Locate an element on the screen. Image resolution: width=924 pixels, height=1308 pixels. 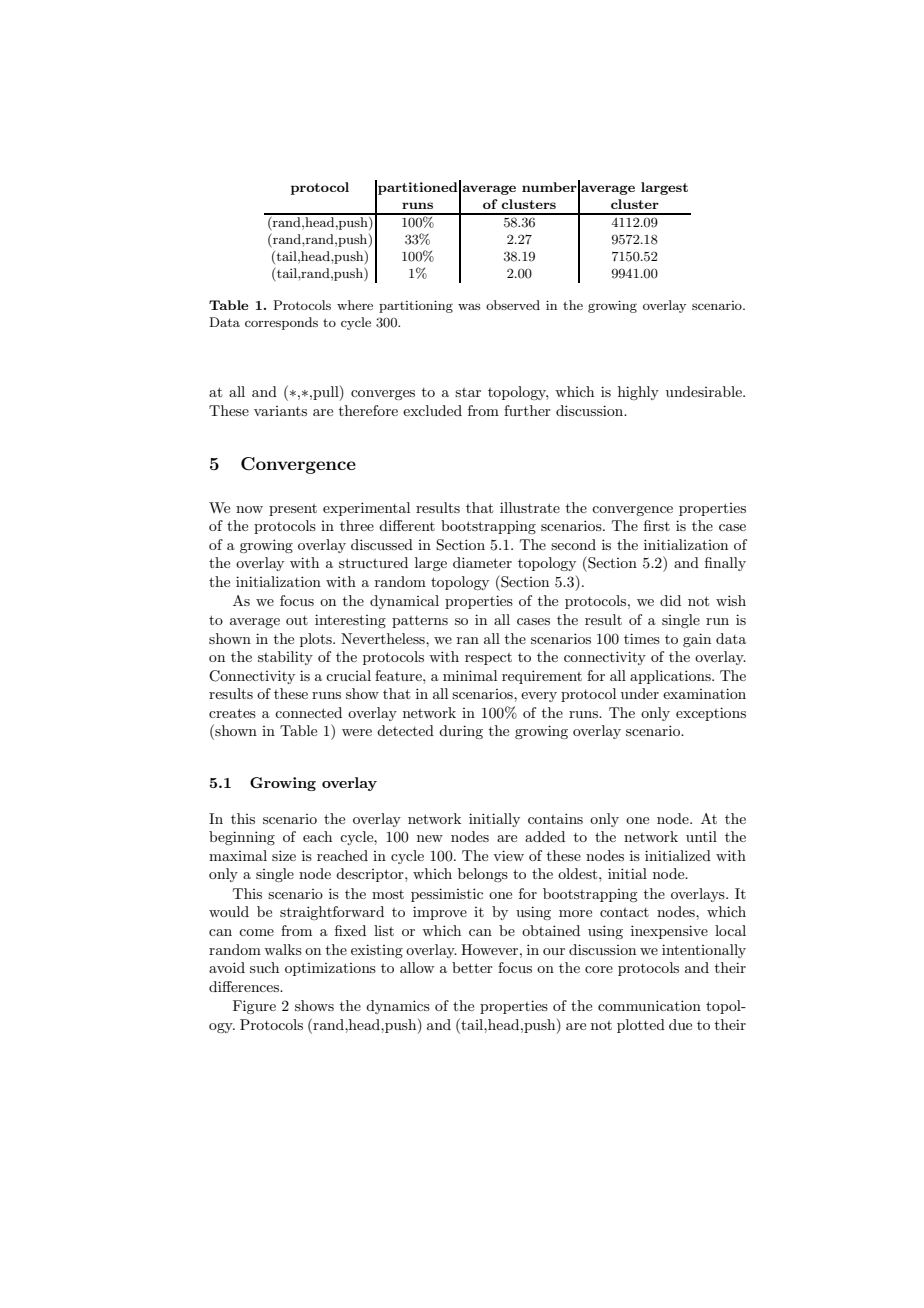
was is located at coordinates (469, 306).
